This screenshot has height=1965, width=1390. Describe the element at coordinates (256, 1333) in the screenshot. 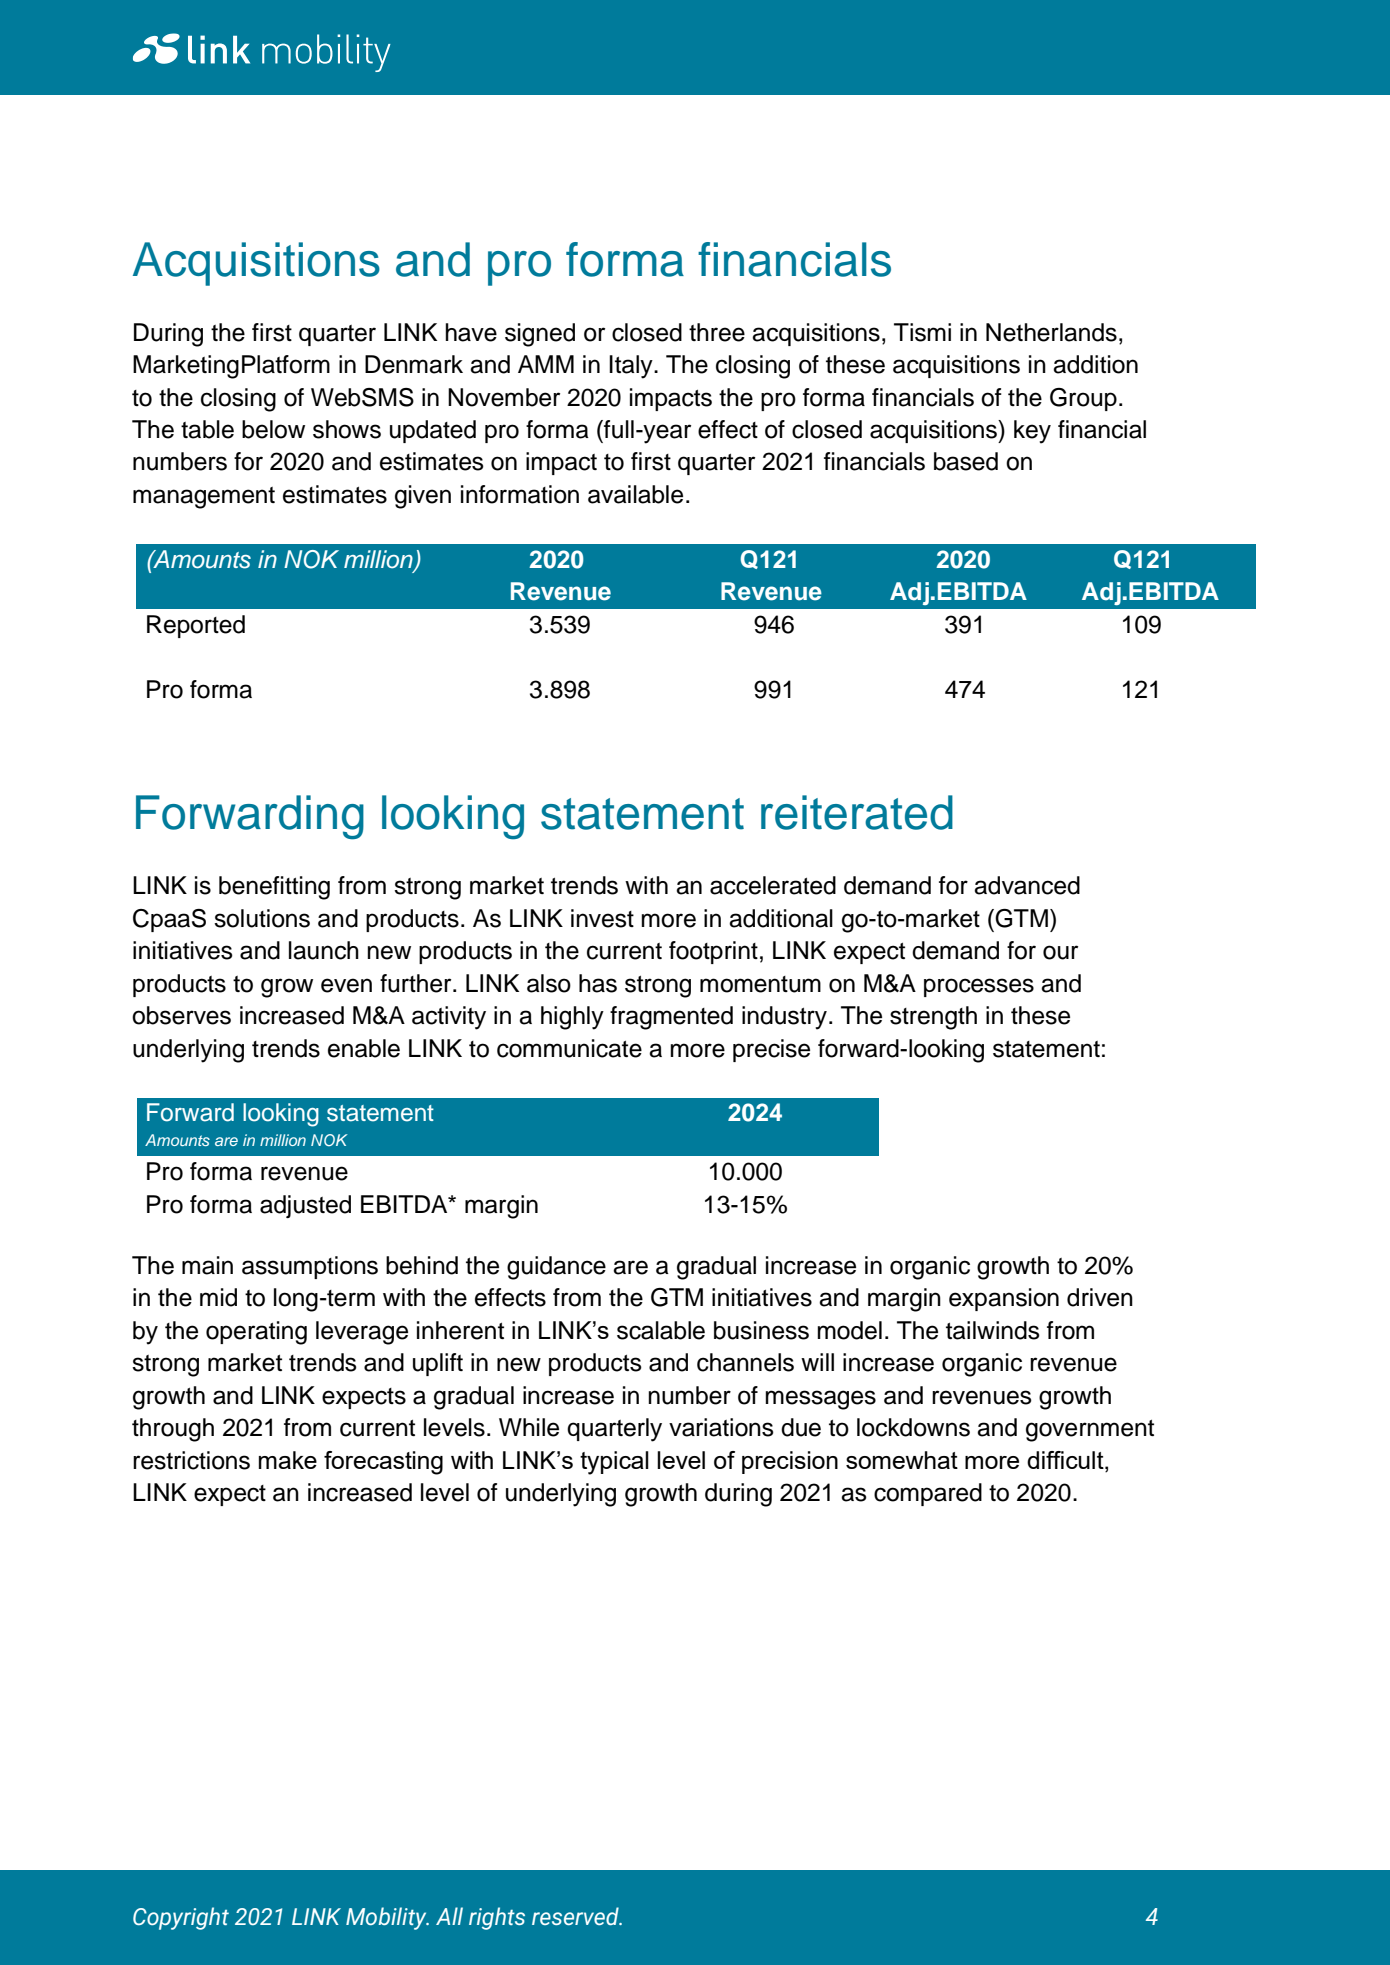

I see `operating` at that location.
